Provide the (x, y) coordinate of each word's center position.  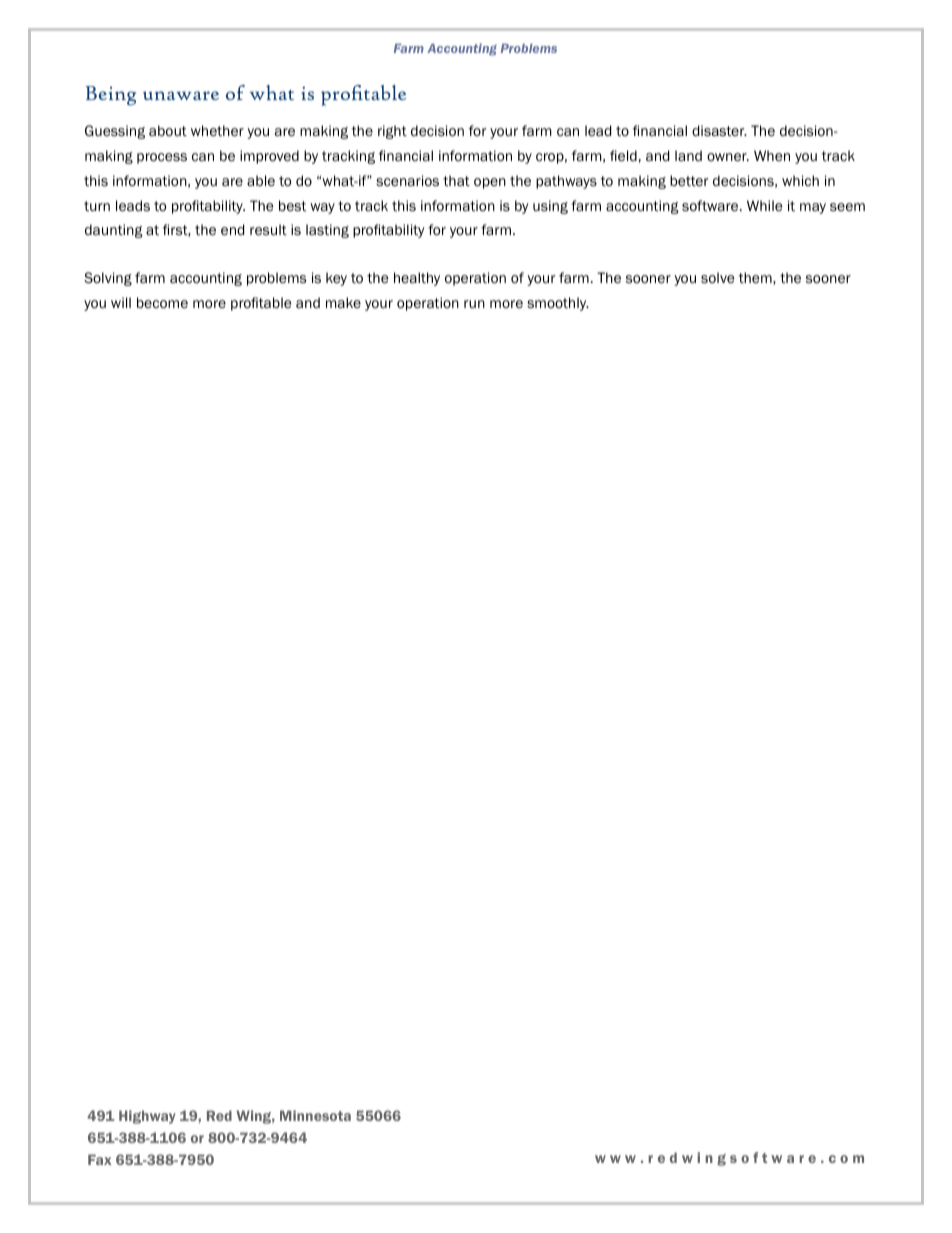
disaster (719, 130)
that (456, 181)
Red (219, 1115)
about (168, 131)
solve (717, 277)
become (162, 303)
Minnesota (315, 1115)
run (474, 304)
